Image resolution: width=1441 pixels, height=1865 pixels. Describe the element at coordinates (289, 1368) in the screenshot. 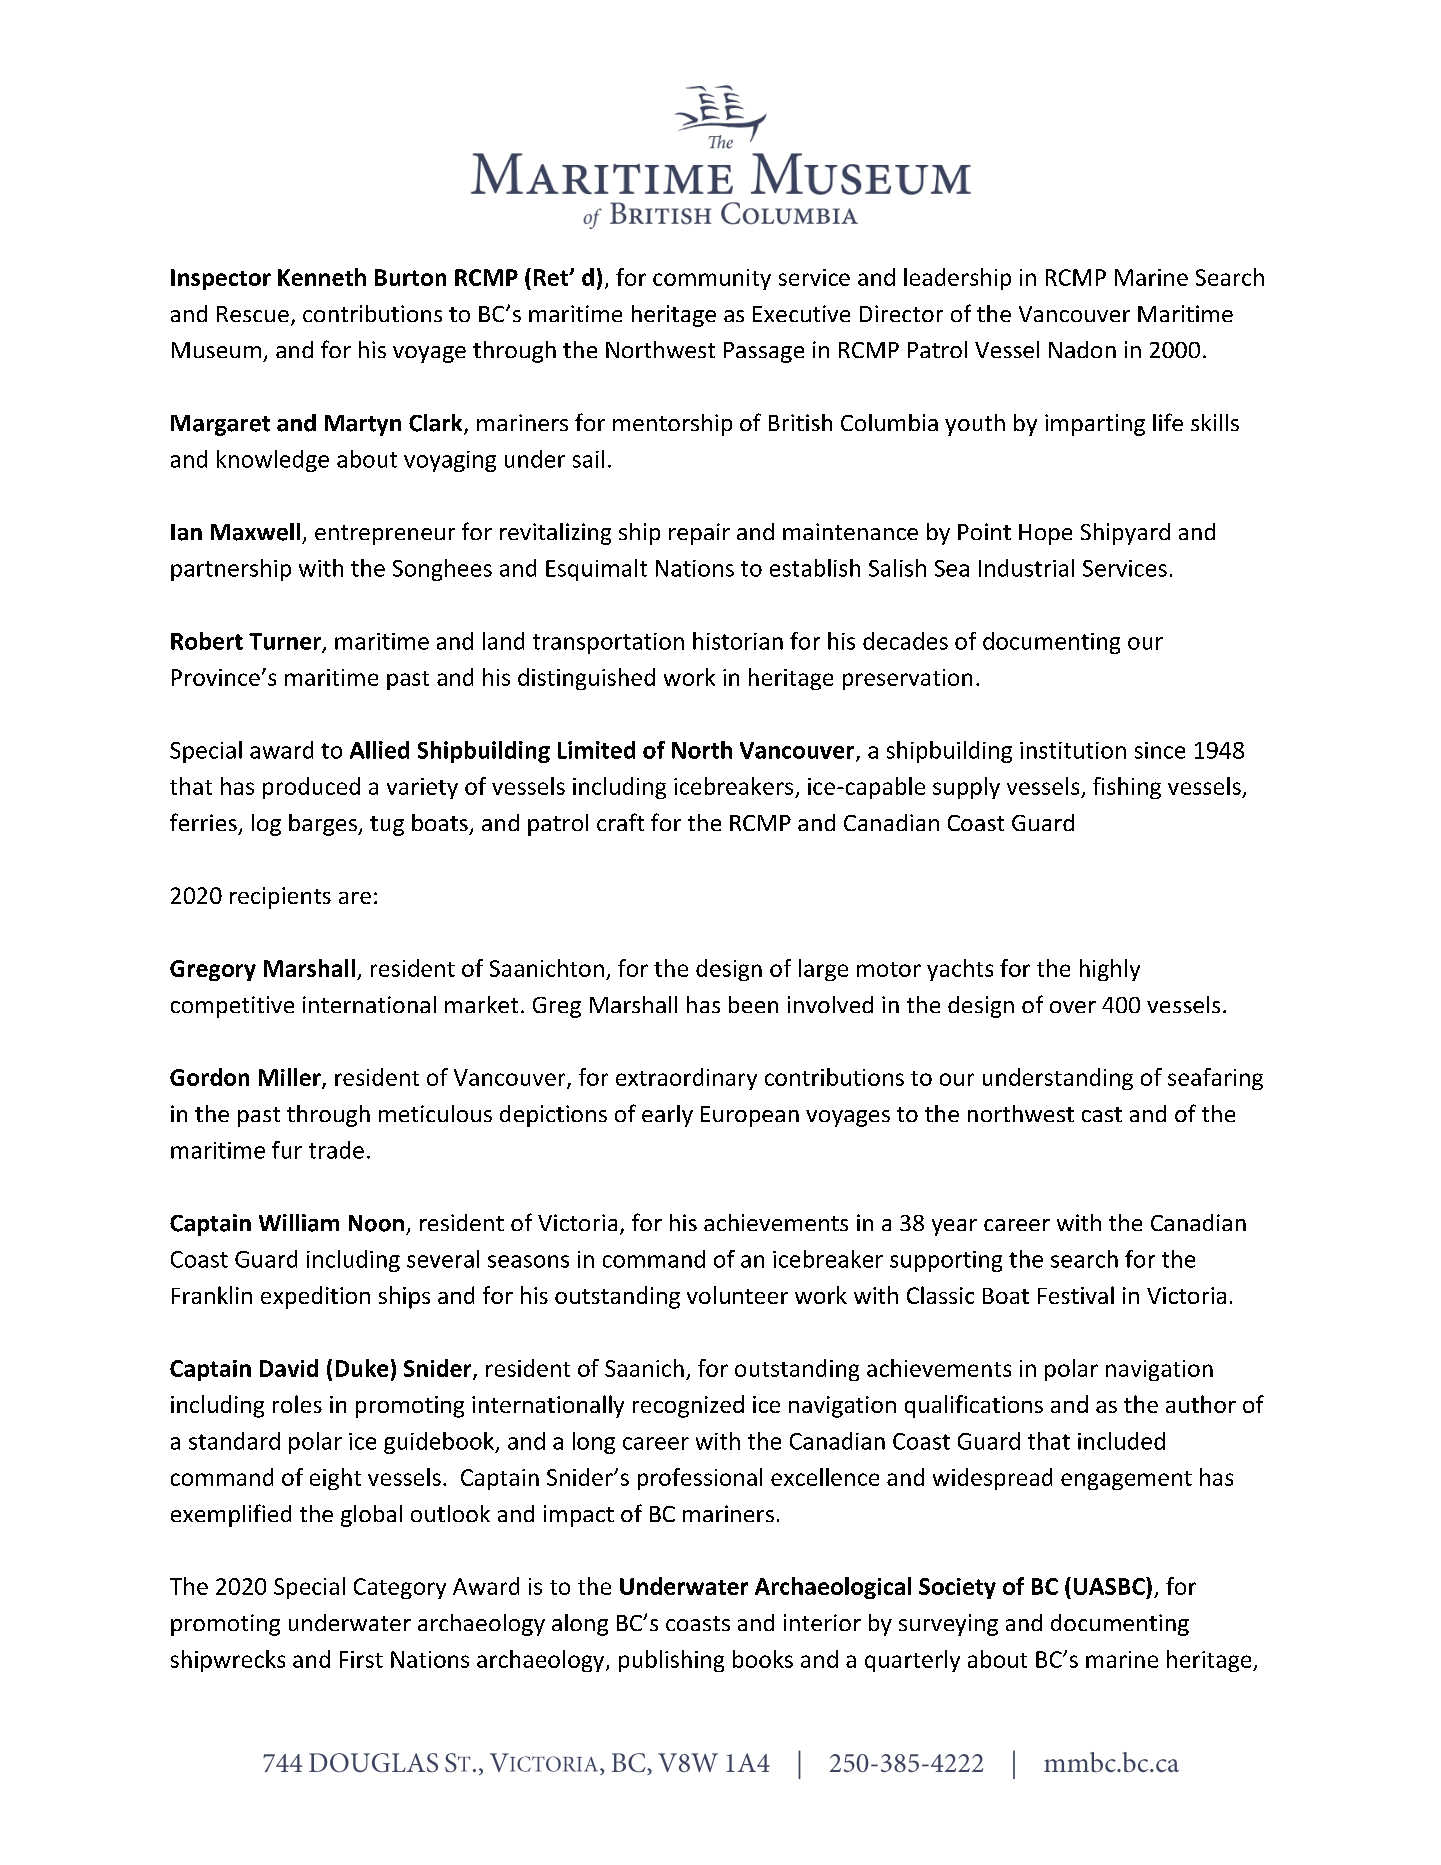

I see `David` at that location.
